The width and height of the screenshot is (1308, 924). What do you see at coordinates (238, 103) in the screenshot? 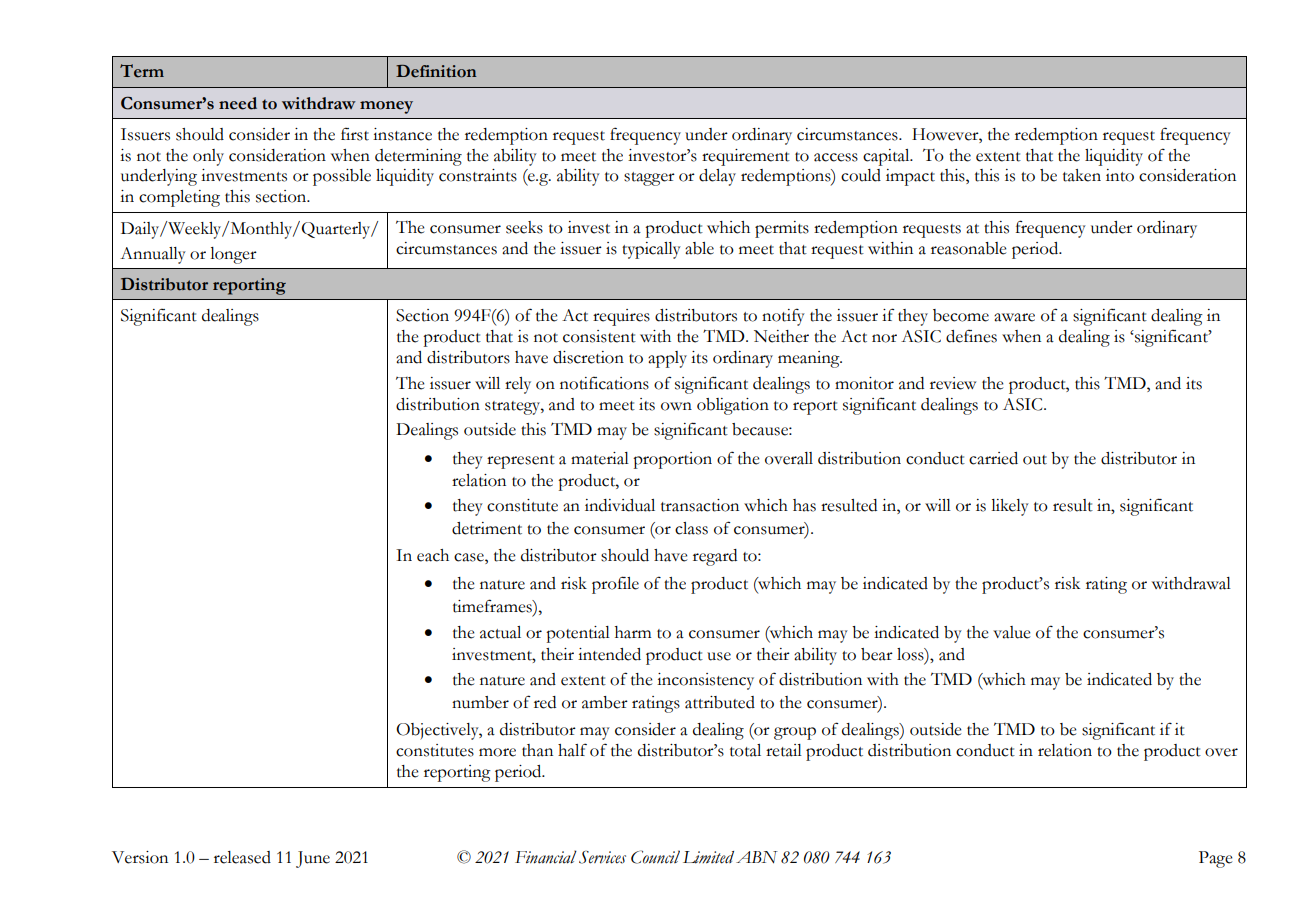
I see `need` at bounding box center [238, 103].
